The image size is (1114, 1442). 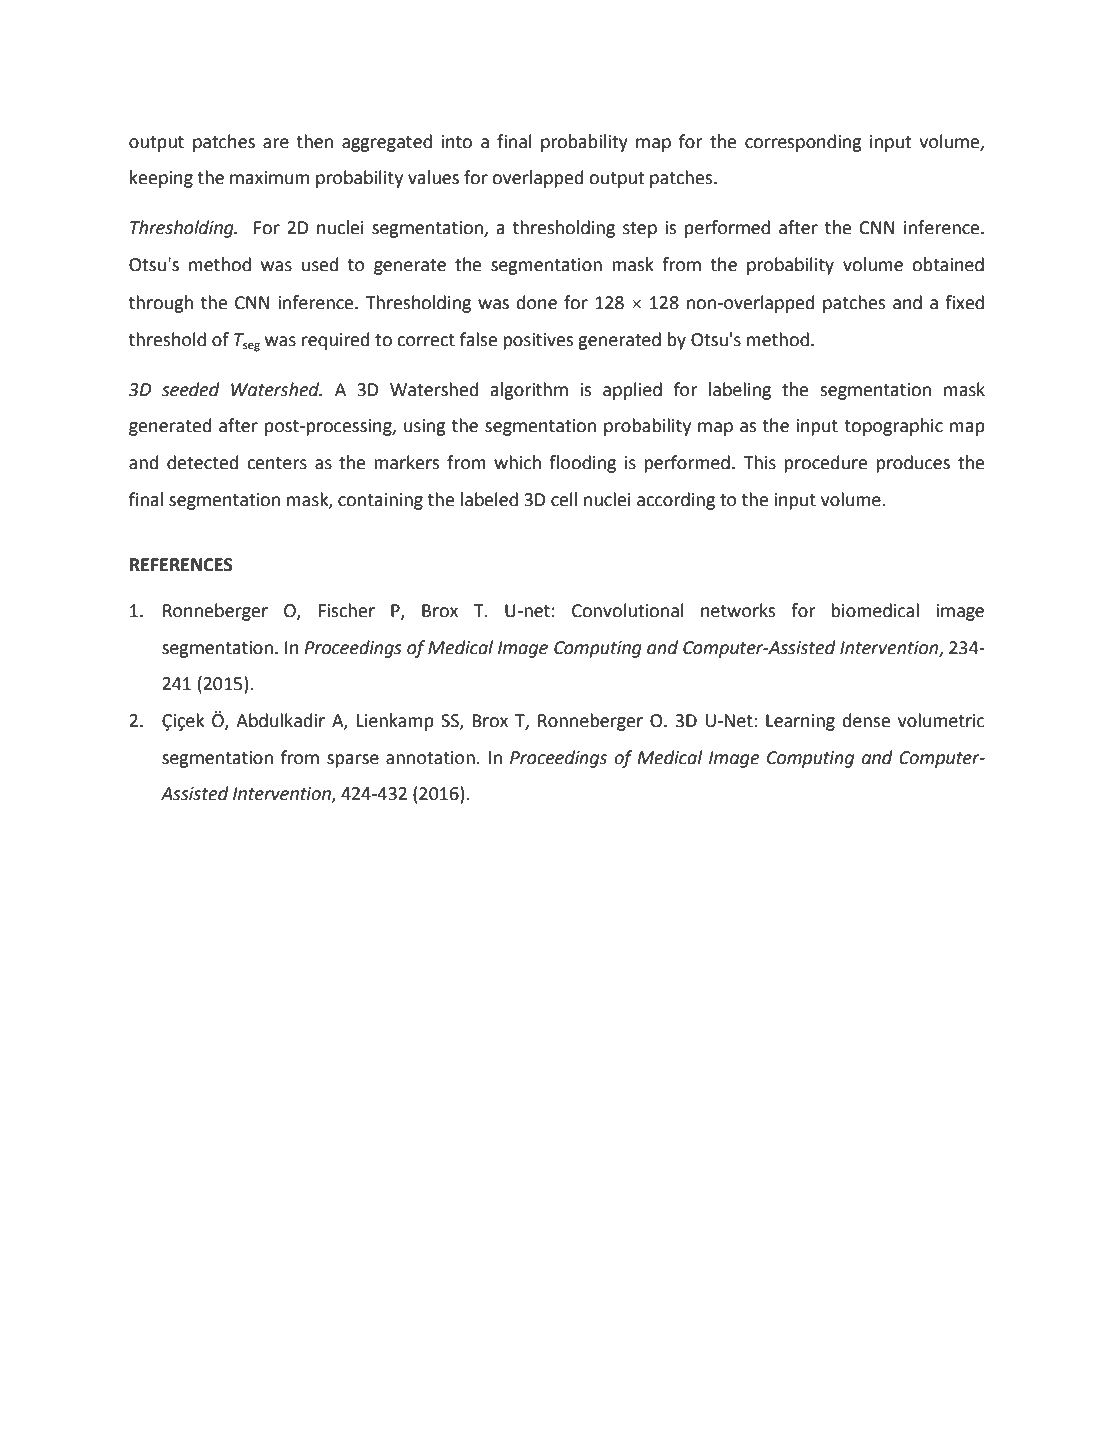 What do you see at coordinates (430, 758) in the page?
I see `annotation` at bounding box center [430, 758].
